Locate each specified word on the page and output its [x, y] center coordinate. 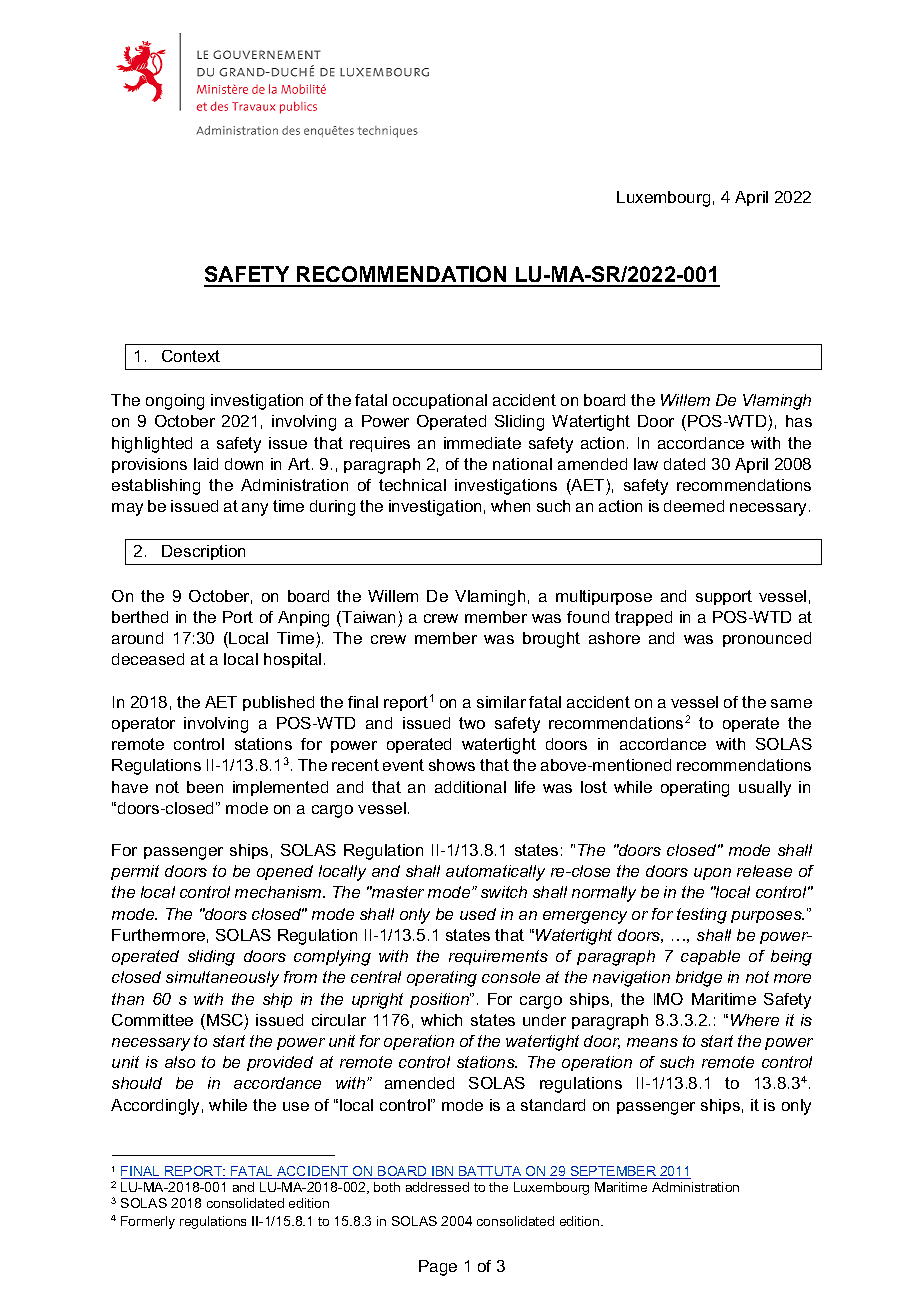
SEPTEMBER [613, 1172]
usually [765, 789]
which [441, 1020]
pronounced [767, 639]
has [799, 421]
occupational [440, 401]
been [205, 787]
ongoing [175, 402]
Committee [152, 1020]
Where [755, 1020]
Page [438, 1268]
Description [203, 552]
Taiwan [367, 617]
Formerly [148, 1222]
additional [470, 787]
